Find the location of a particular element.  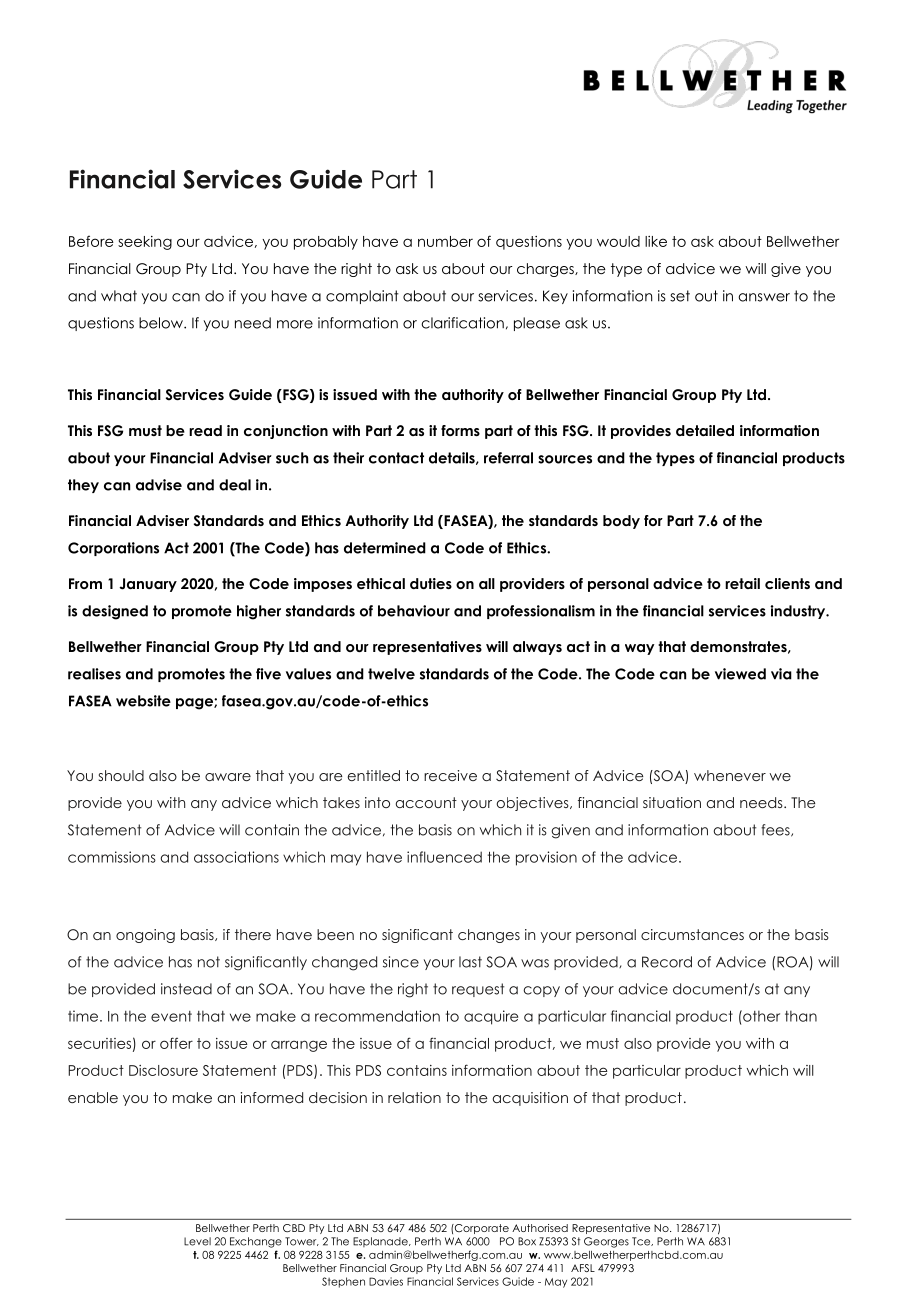

set is located at coordinates (680, 296).
